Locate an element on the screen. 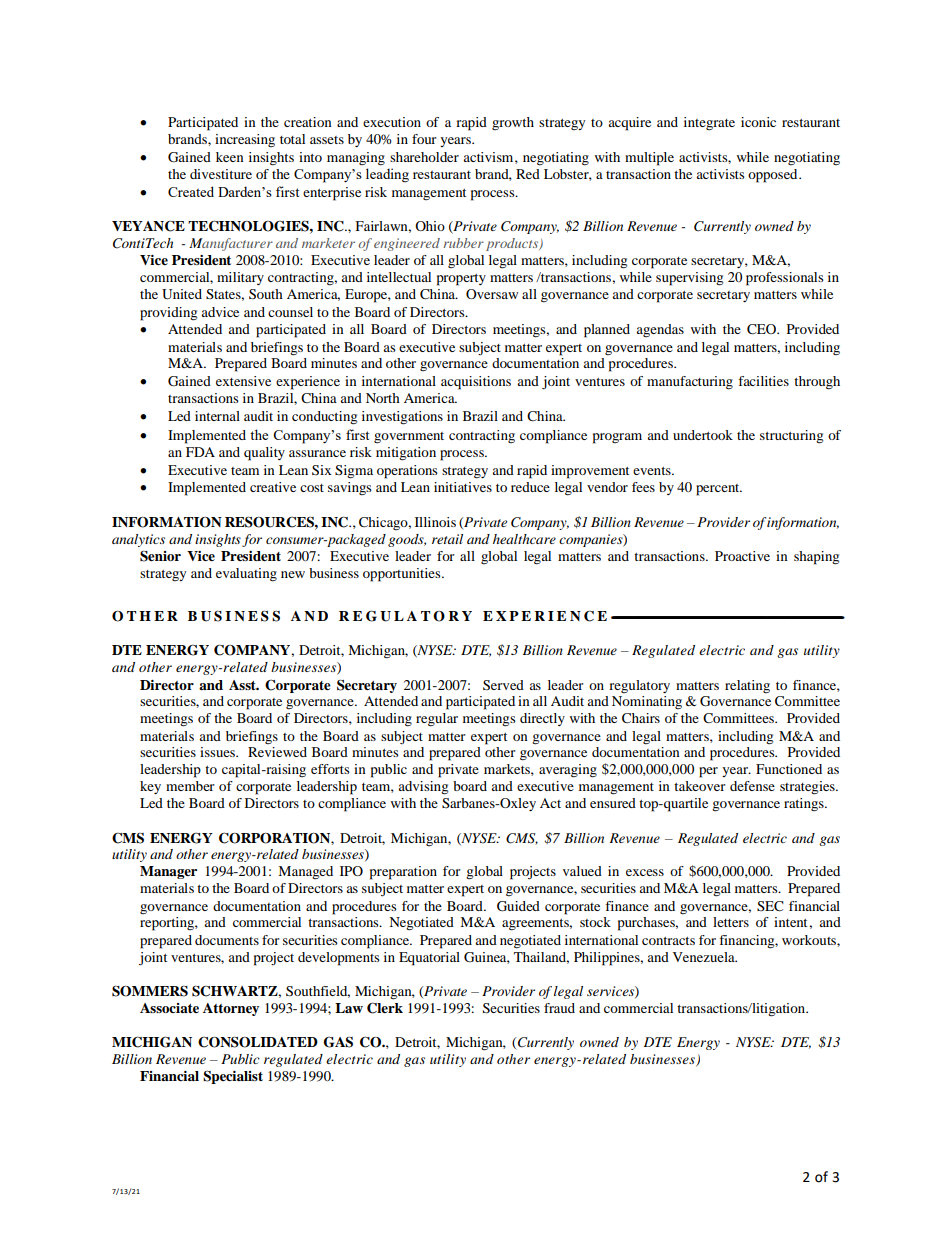  evaluating is located at coordinates (246, 575).
